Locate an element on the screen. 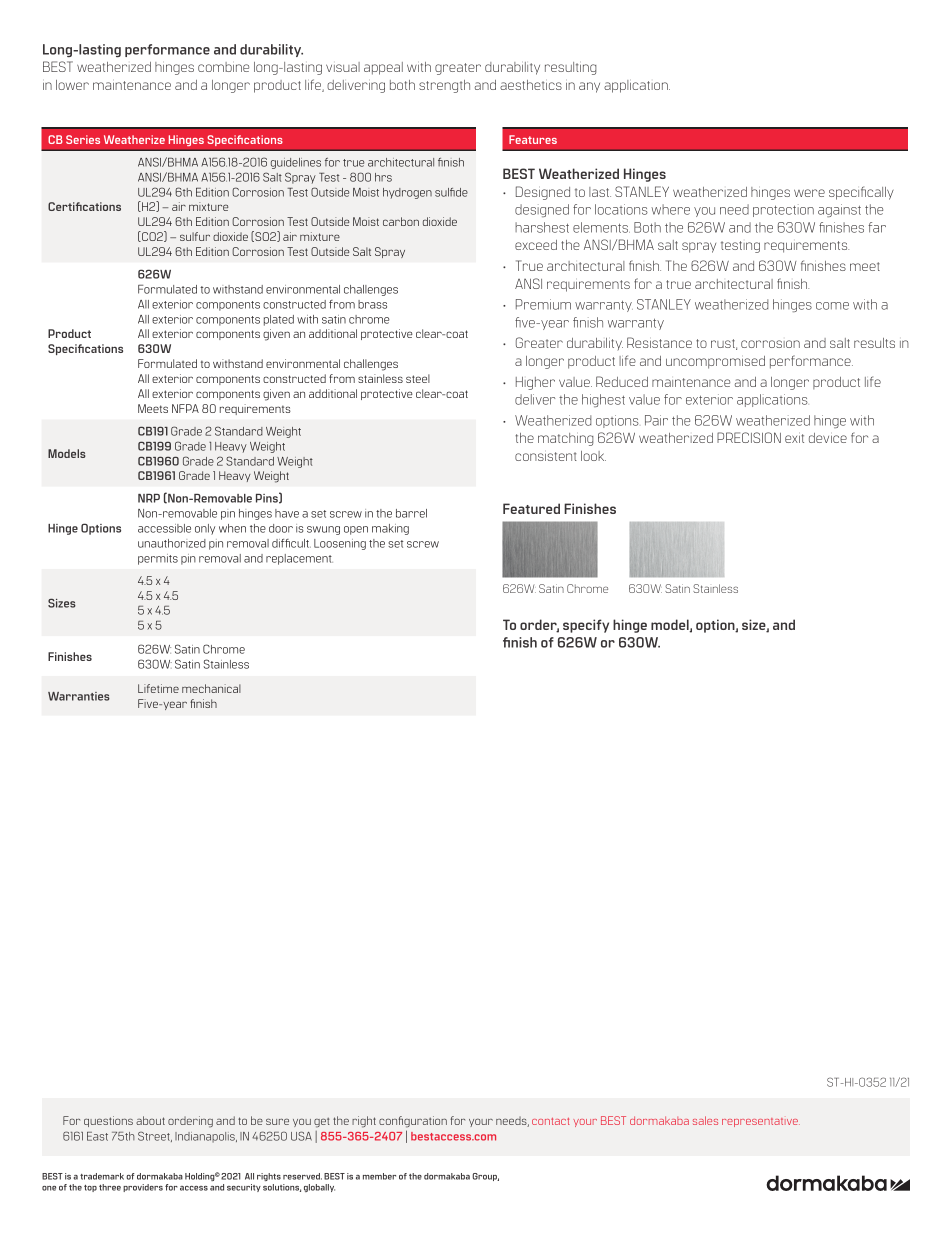 The height and width of the screenshot is (1233, 952). strength is located at coordinates (444, 86).
